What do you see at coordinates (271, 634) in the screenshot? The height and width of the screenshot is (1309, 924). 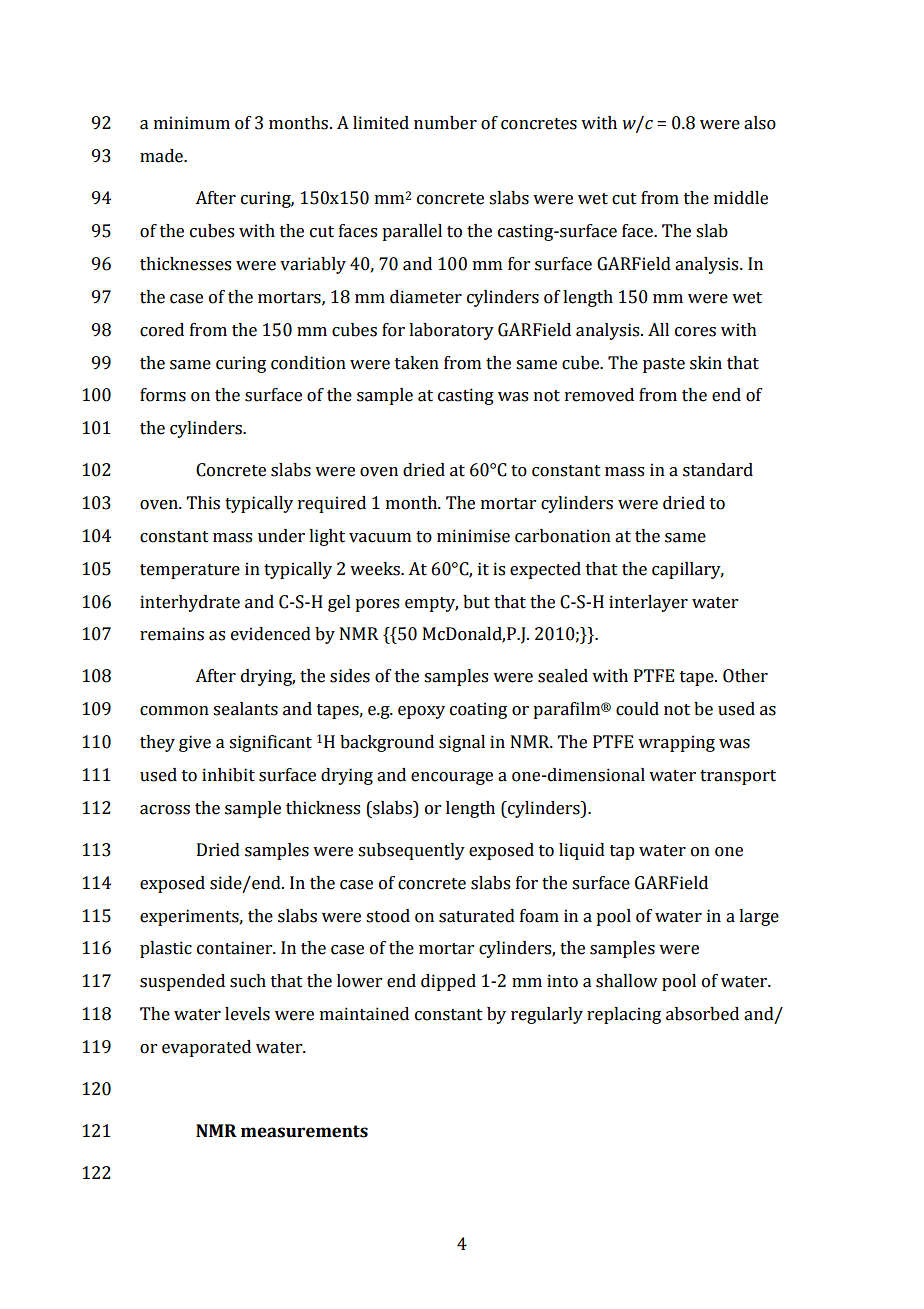 I see `evidenced` at bounding box center [271, 634].
